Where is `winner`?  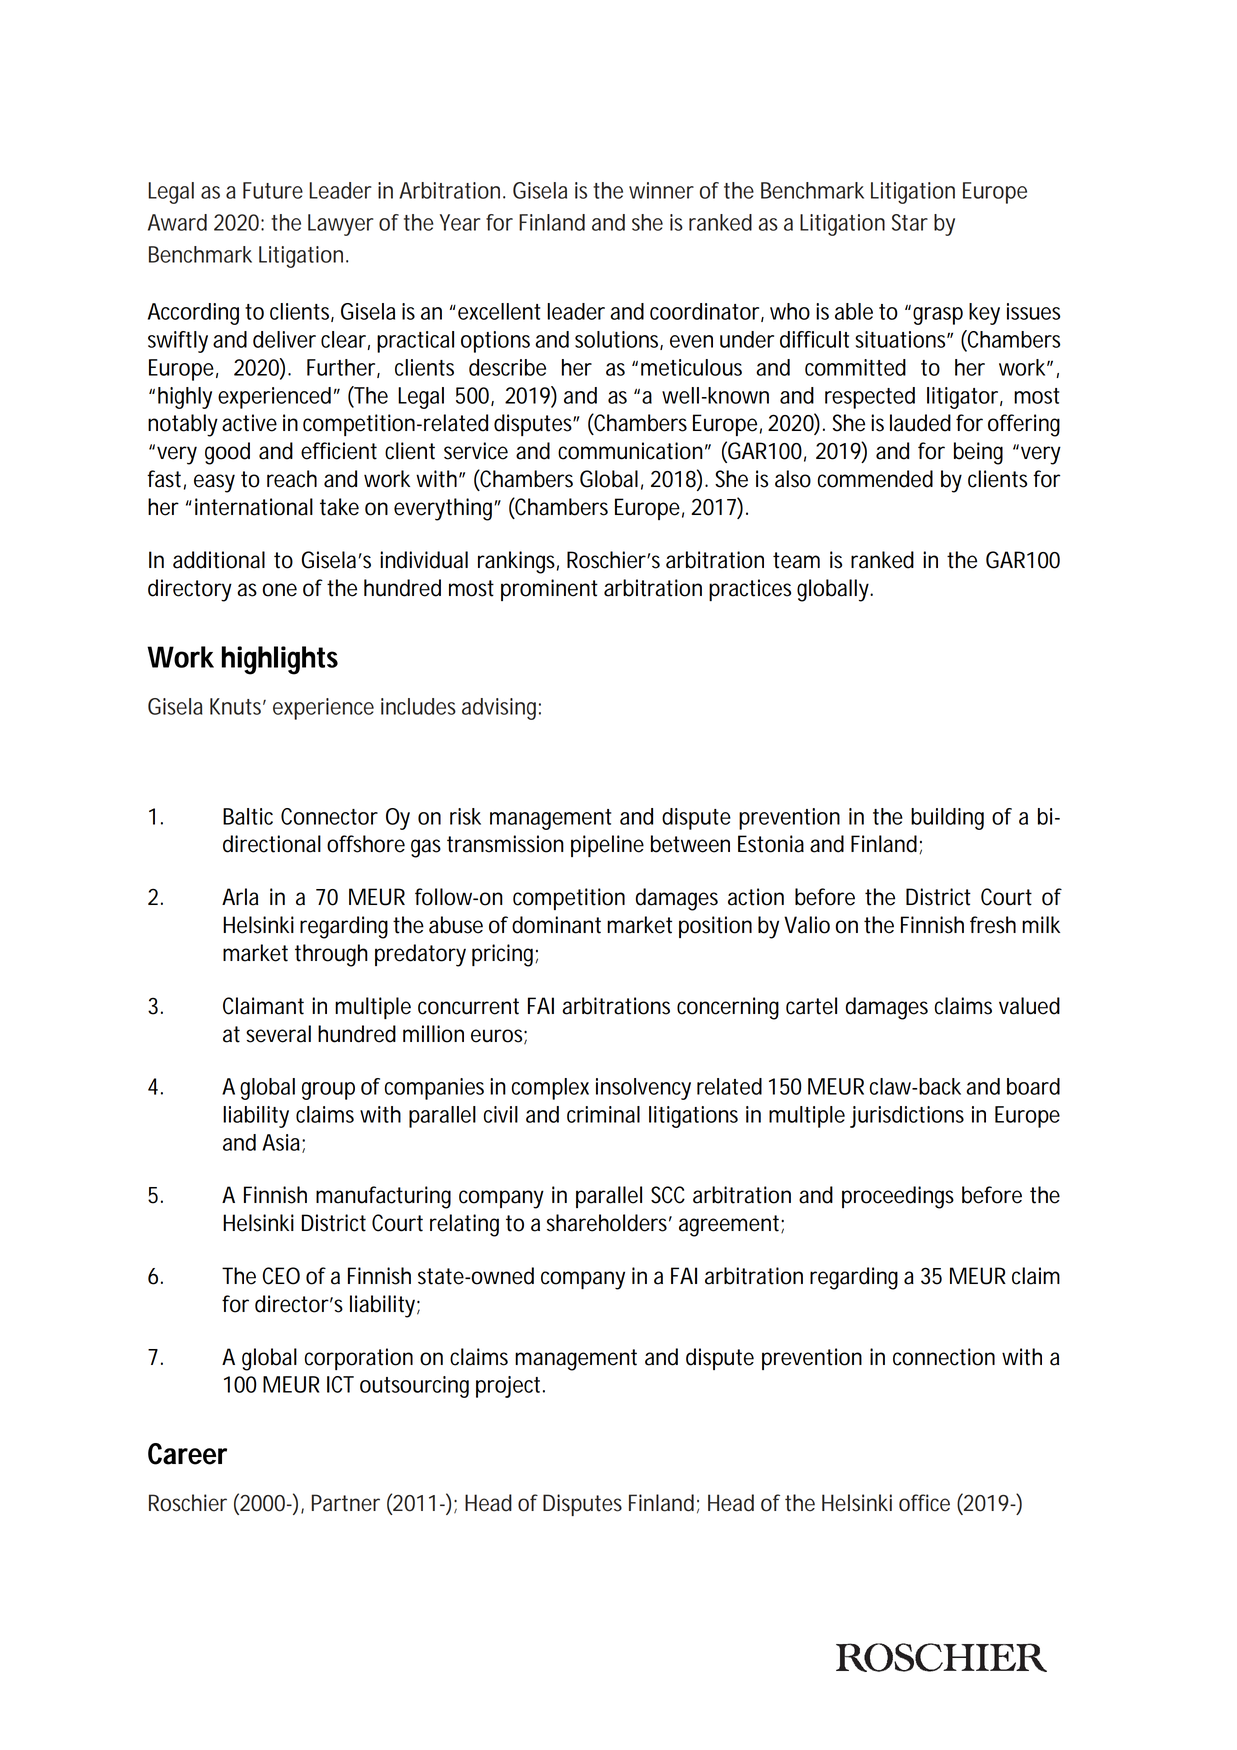 winner is located at coordinates (661, 190).
